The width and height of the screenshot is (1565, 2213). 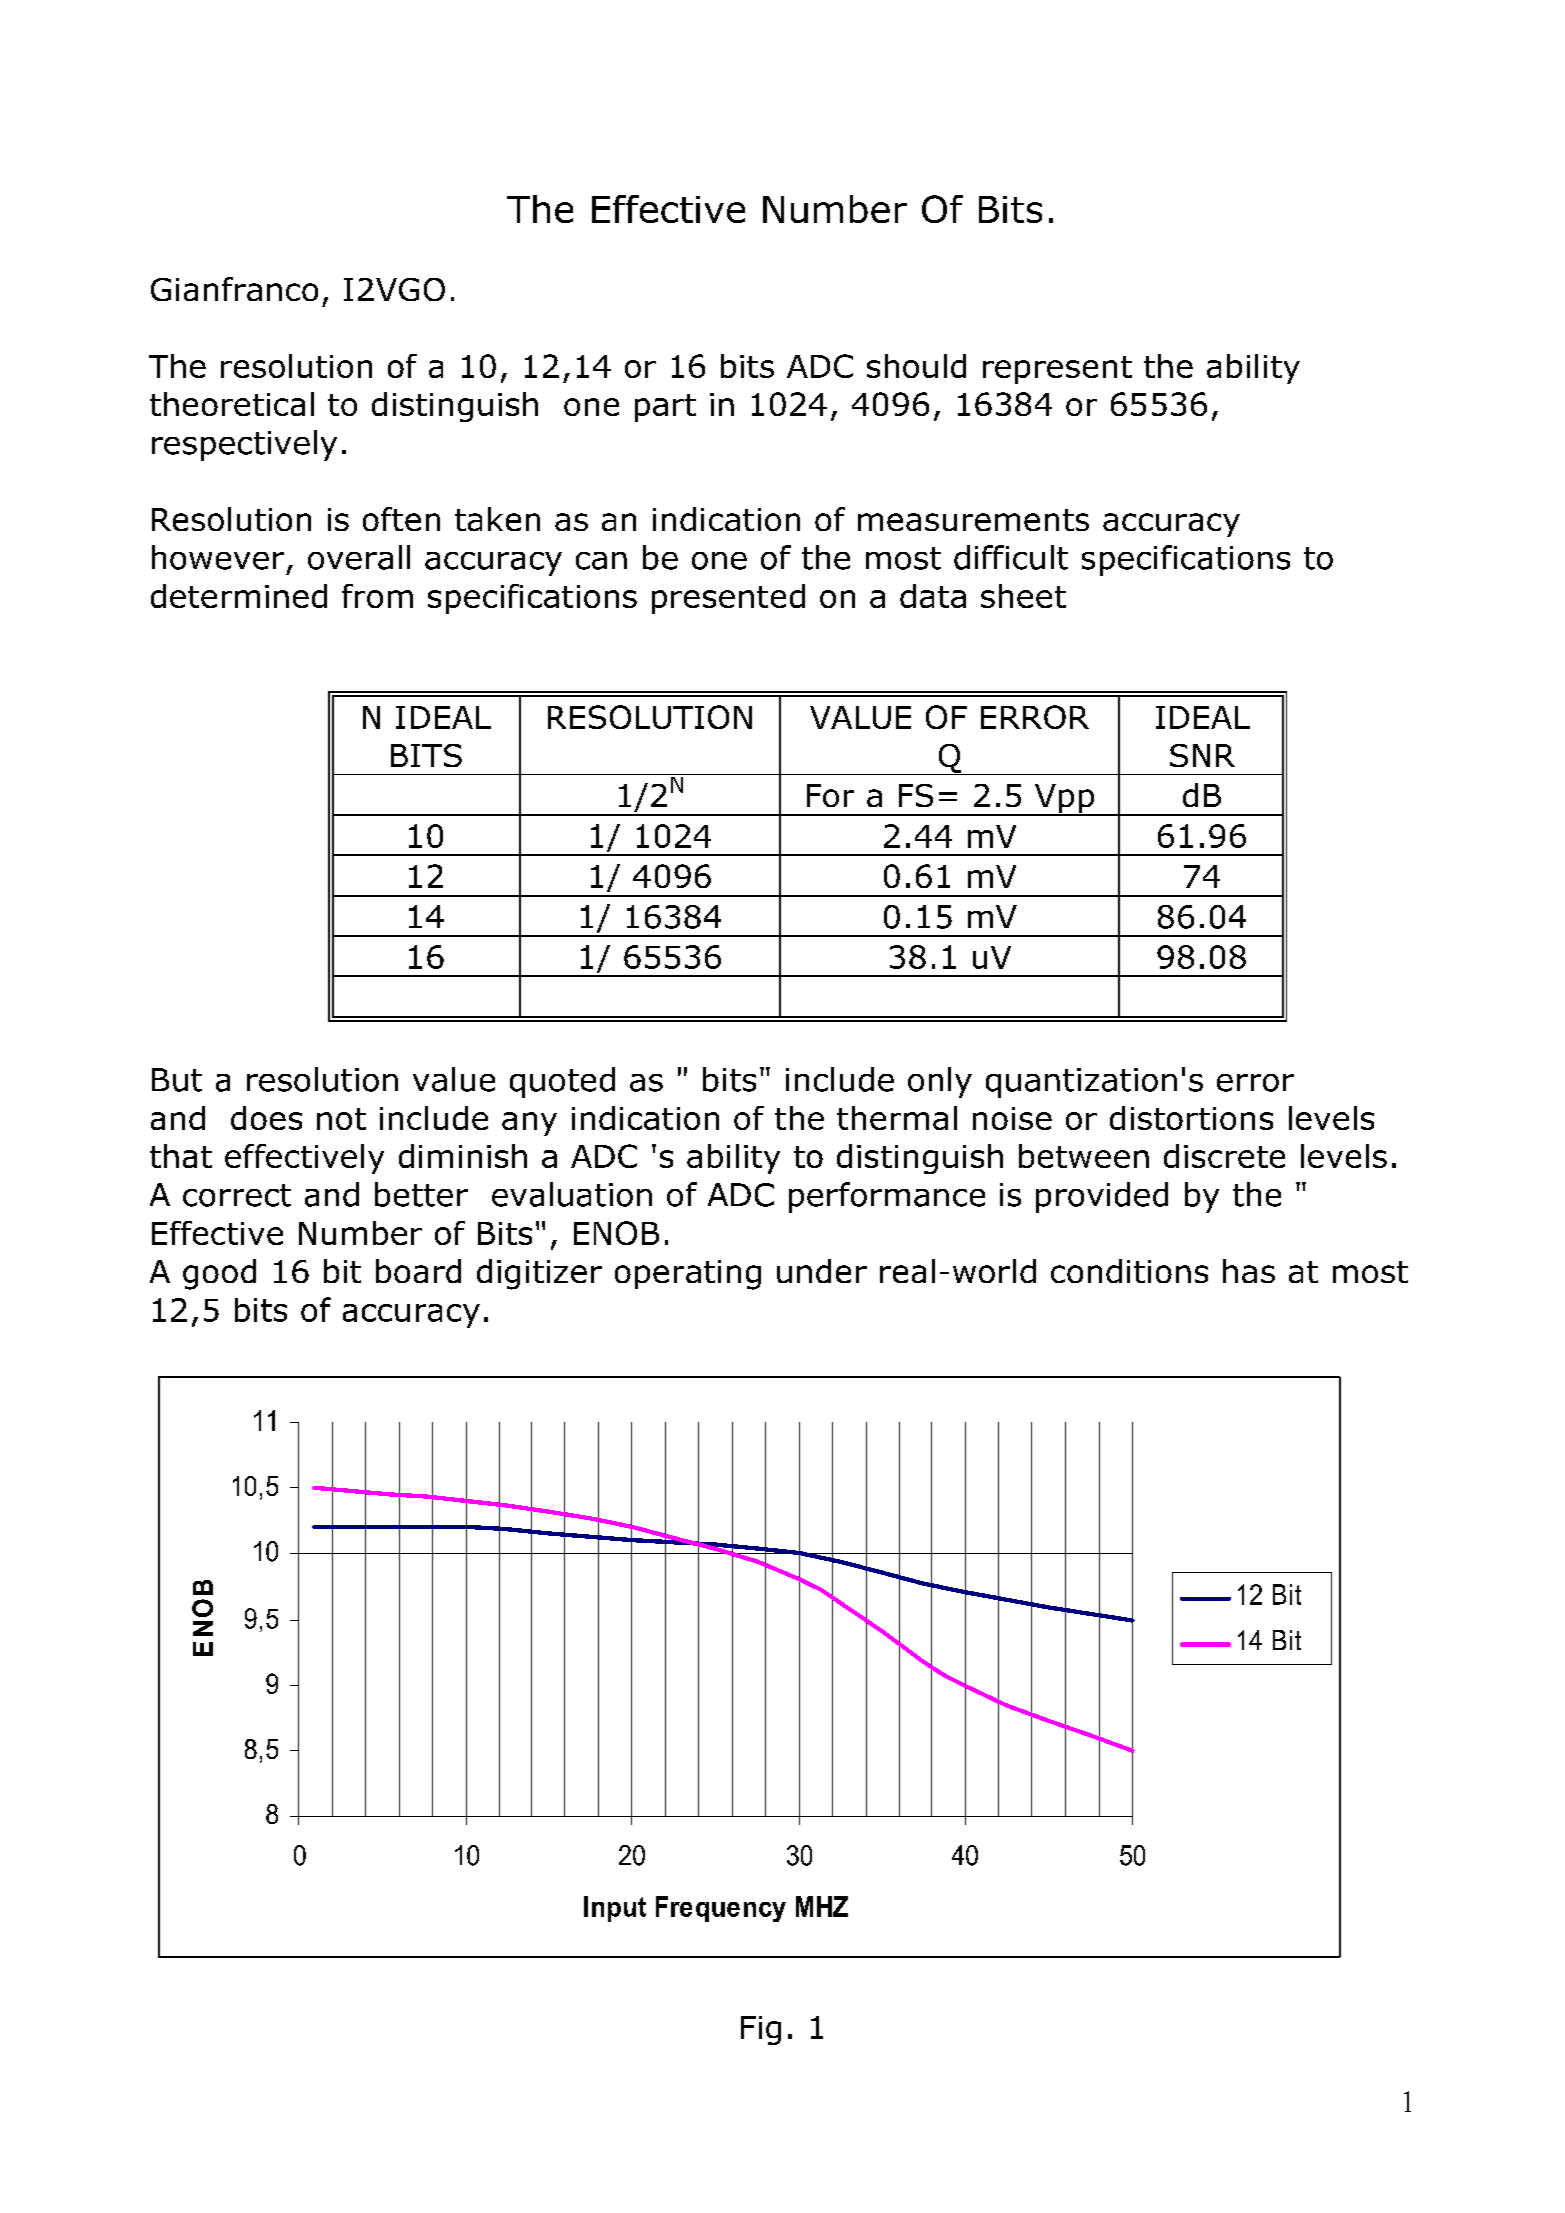 What do you see at coordinates (761, 2030) in the screenshot?
I see `Fig` at bounding box center [761, 2030].
